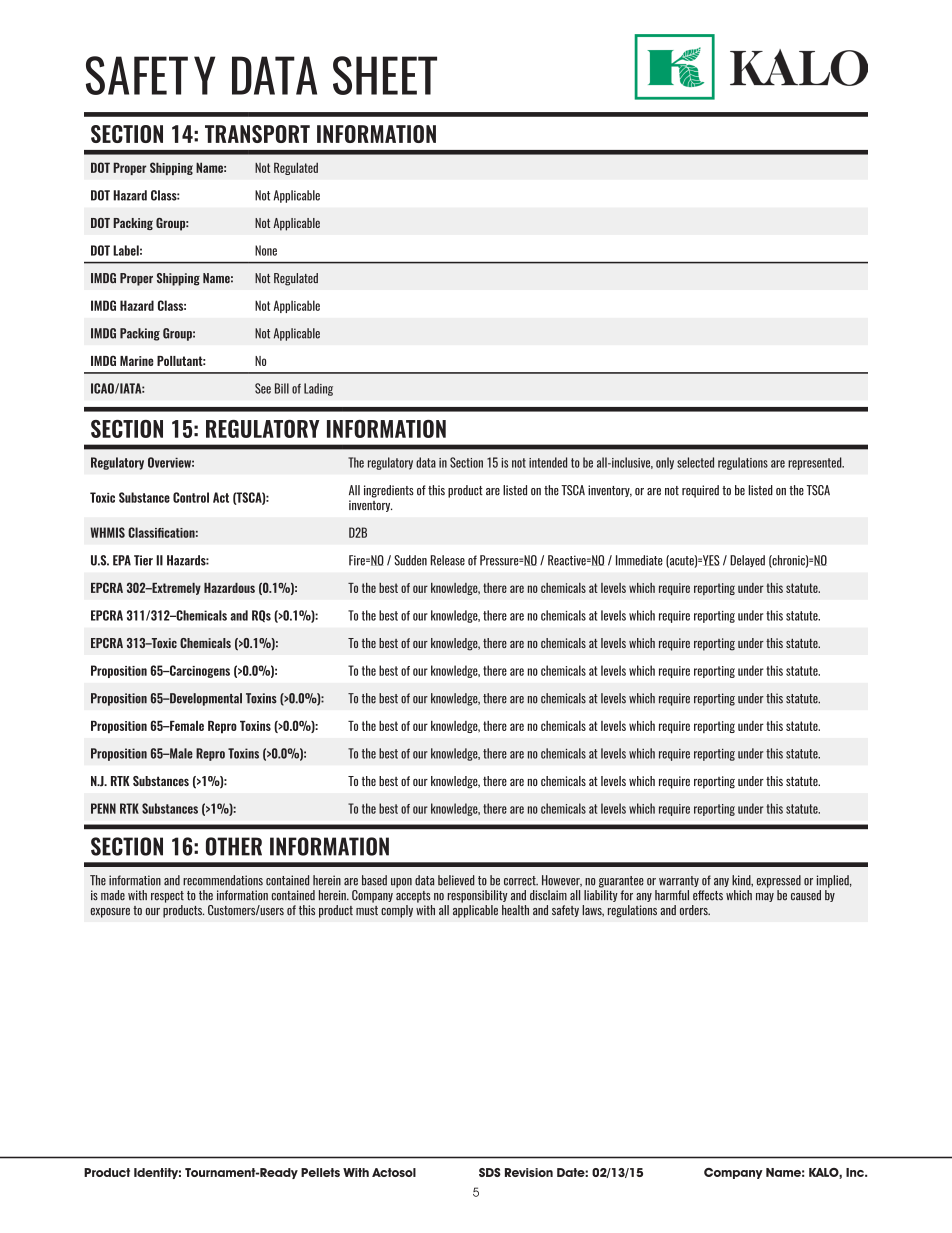 This screenshot has height=1233, width=952. I want to click on ingredients, so click(389, 491).
